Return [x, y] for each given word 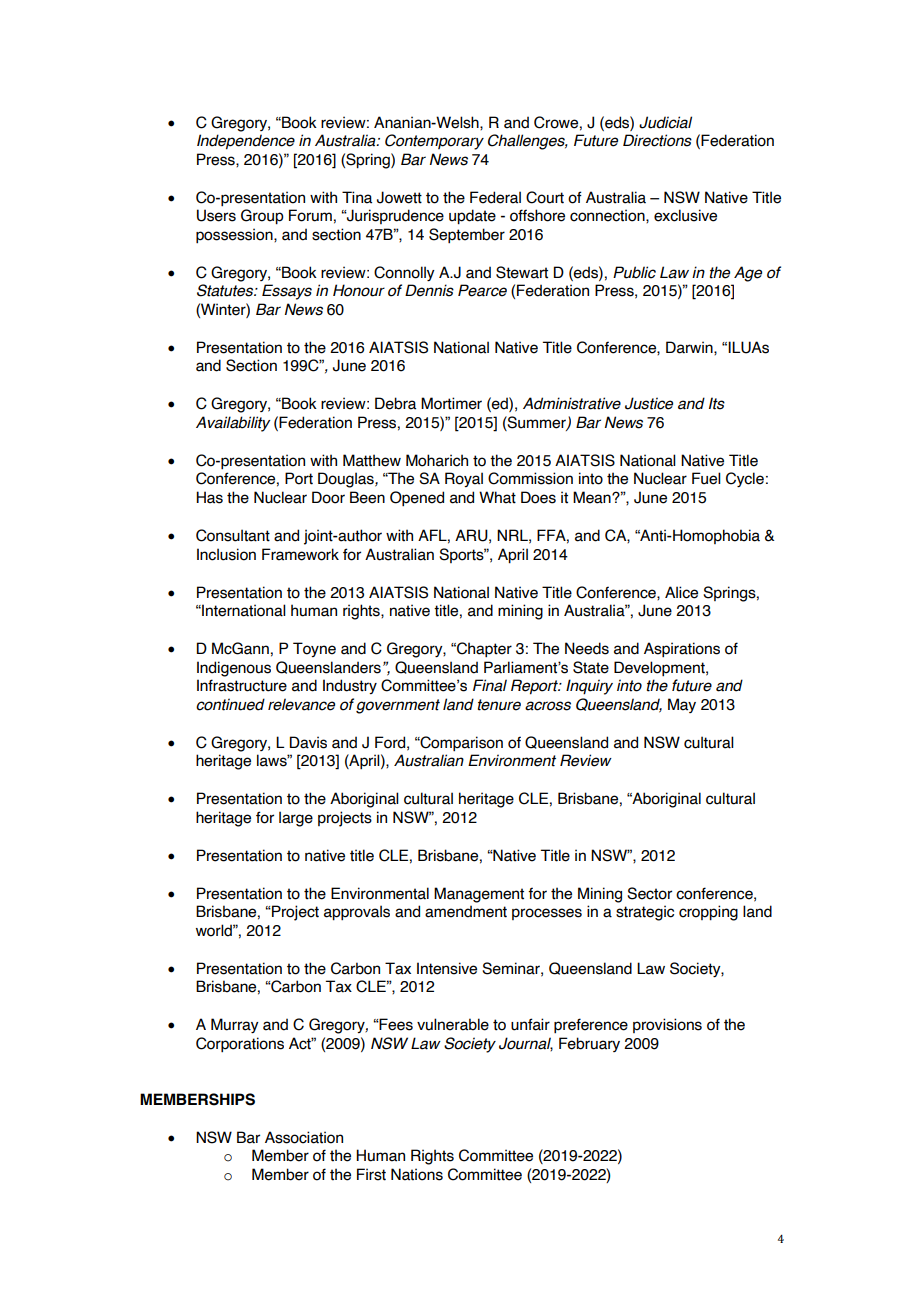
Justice [649, 403]
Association [304, 1137]
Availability [233, 424]
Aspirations [682, 649]
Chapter [483, 649]
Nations [417, 1174]
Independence [246, 142]
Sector [649, 893]
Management [479, 895]
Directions [657, 140]
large [296, 819]
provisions [667, 1025]
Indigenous [234, 669]
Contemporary [434, 142]
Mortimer [451, 403]
